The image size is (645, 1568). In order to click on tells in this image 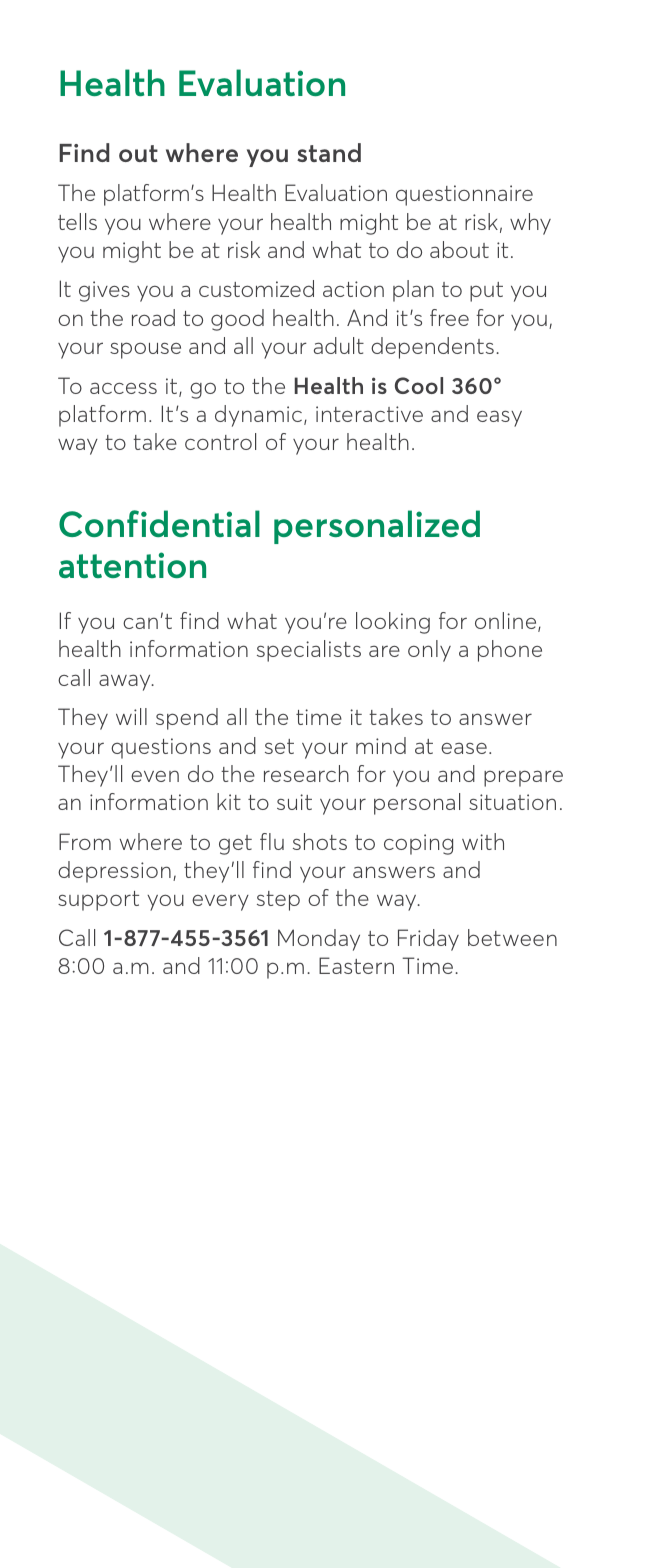, I will do `click(77, 221)`.
